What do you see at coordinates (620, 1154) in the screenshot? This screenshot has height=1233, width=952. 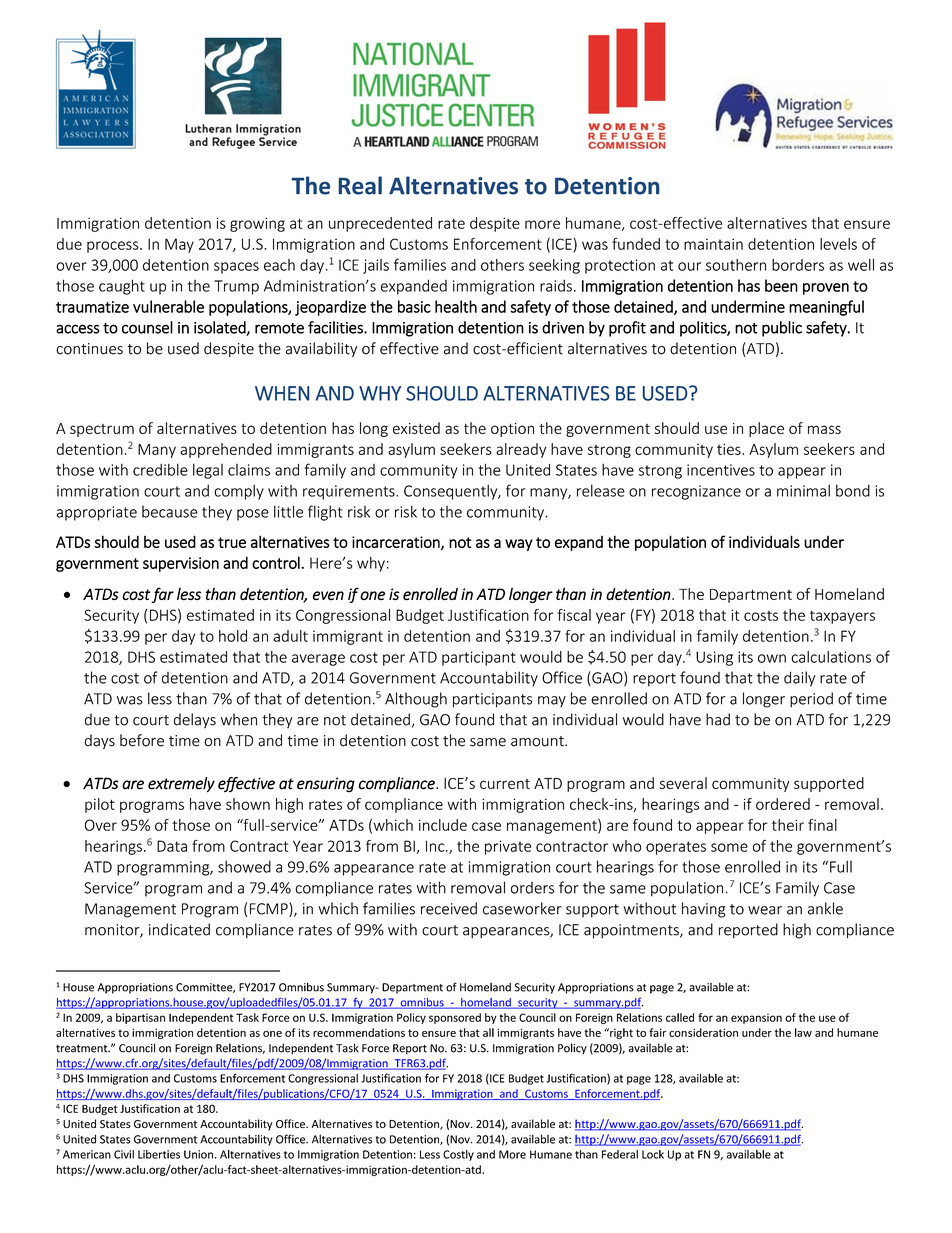 I see `Federal` at bounding box center [620, 1154].
